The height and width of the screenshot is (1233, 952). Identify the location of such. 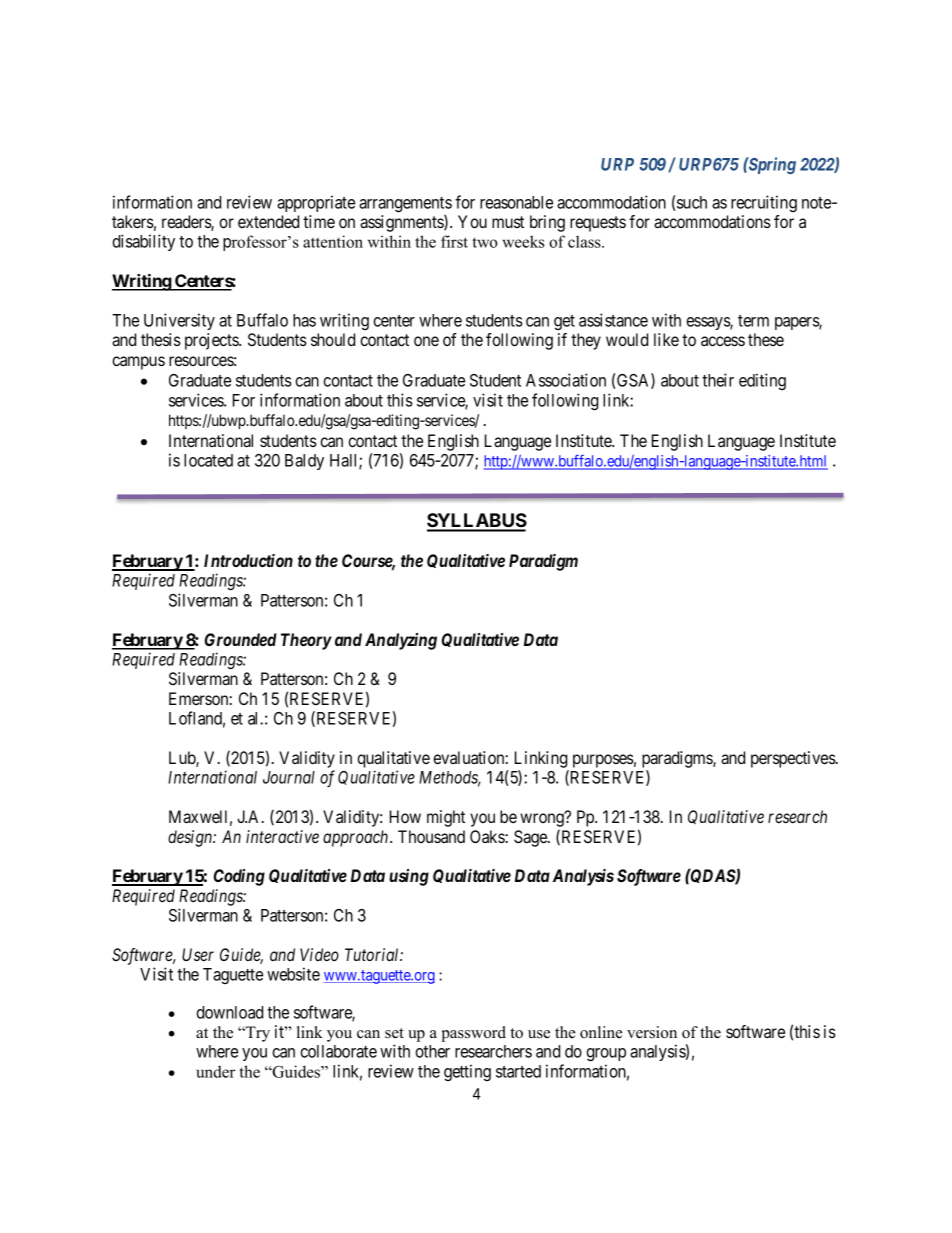
(692, 202).
